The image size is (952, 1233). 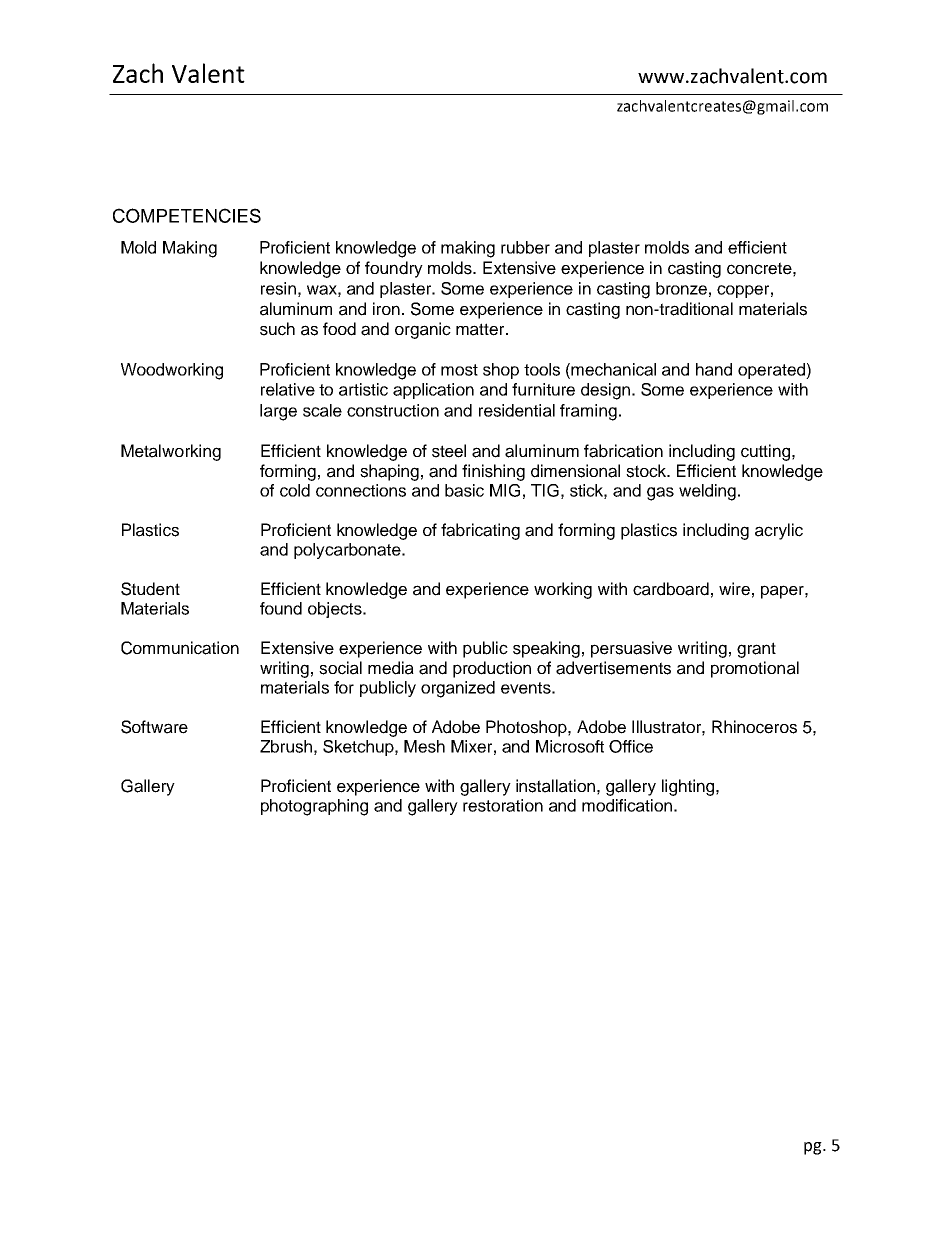 I want to click on fabrication, so click(x=623, y=451).
